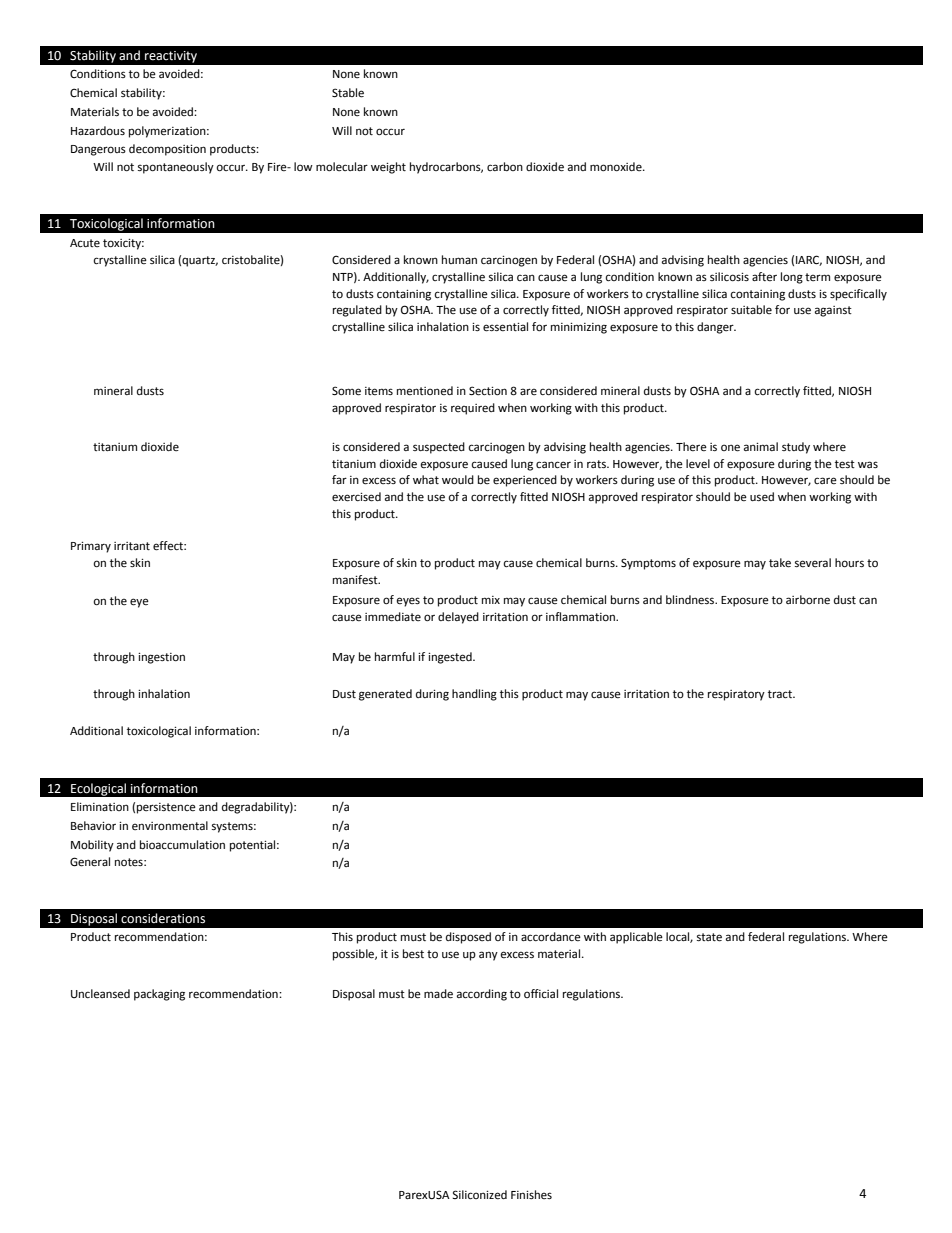  What do you see at coordinates (167, 150) in the screenshot?
I see `decomposition` at bounding box center [167, 150].
